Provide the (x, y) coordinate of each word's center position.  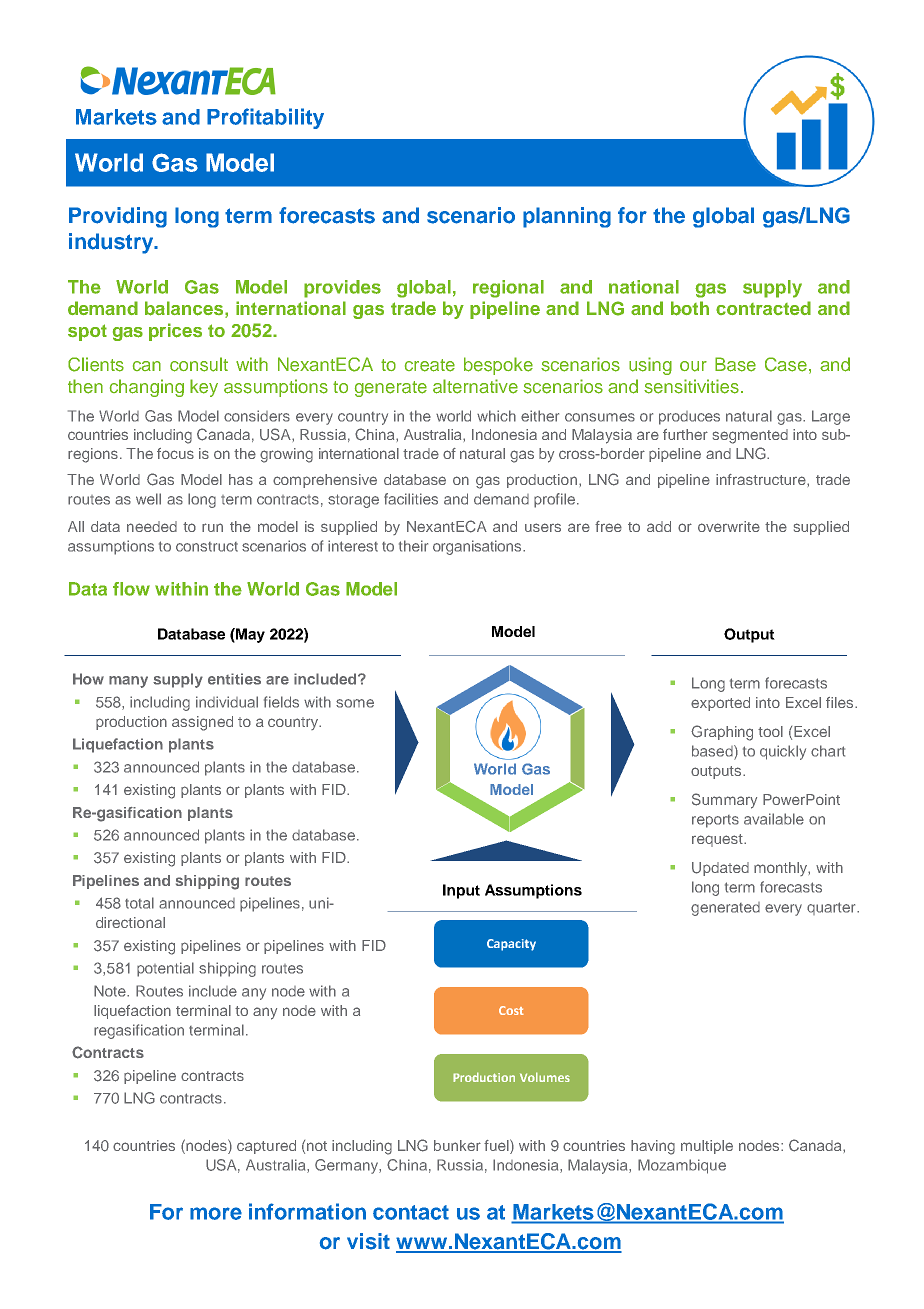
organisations (478, 547)
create (430, 365)
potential (165, 969)
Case (786, 364)
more (216, 1213)
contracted (763, 308)
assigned (202, 723)
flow (131, 589)
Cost (511, 1010)
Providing (118, 217)
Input (461, 891)
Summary (724, 801)
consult (199, 364)
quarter (832, 908)
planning (567, 217)
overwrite (729, 526)
